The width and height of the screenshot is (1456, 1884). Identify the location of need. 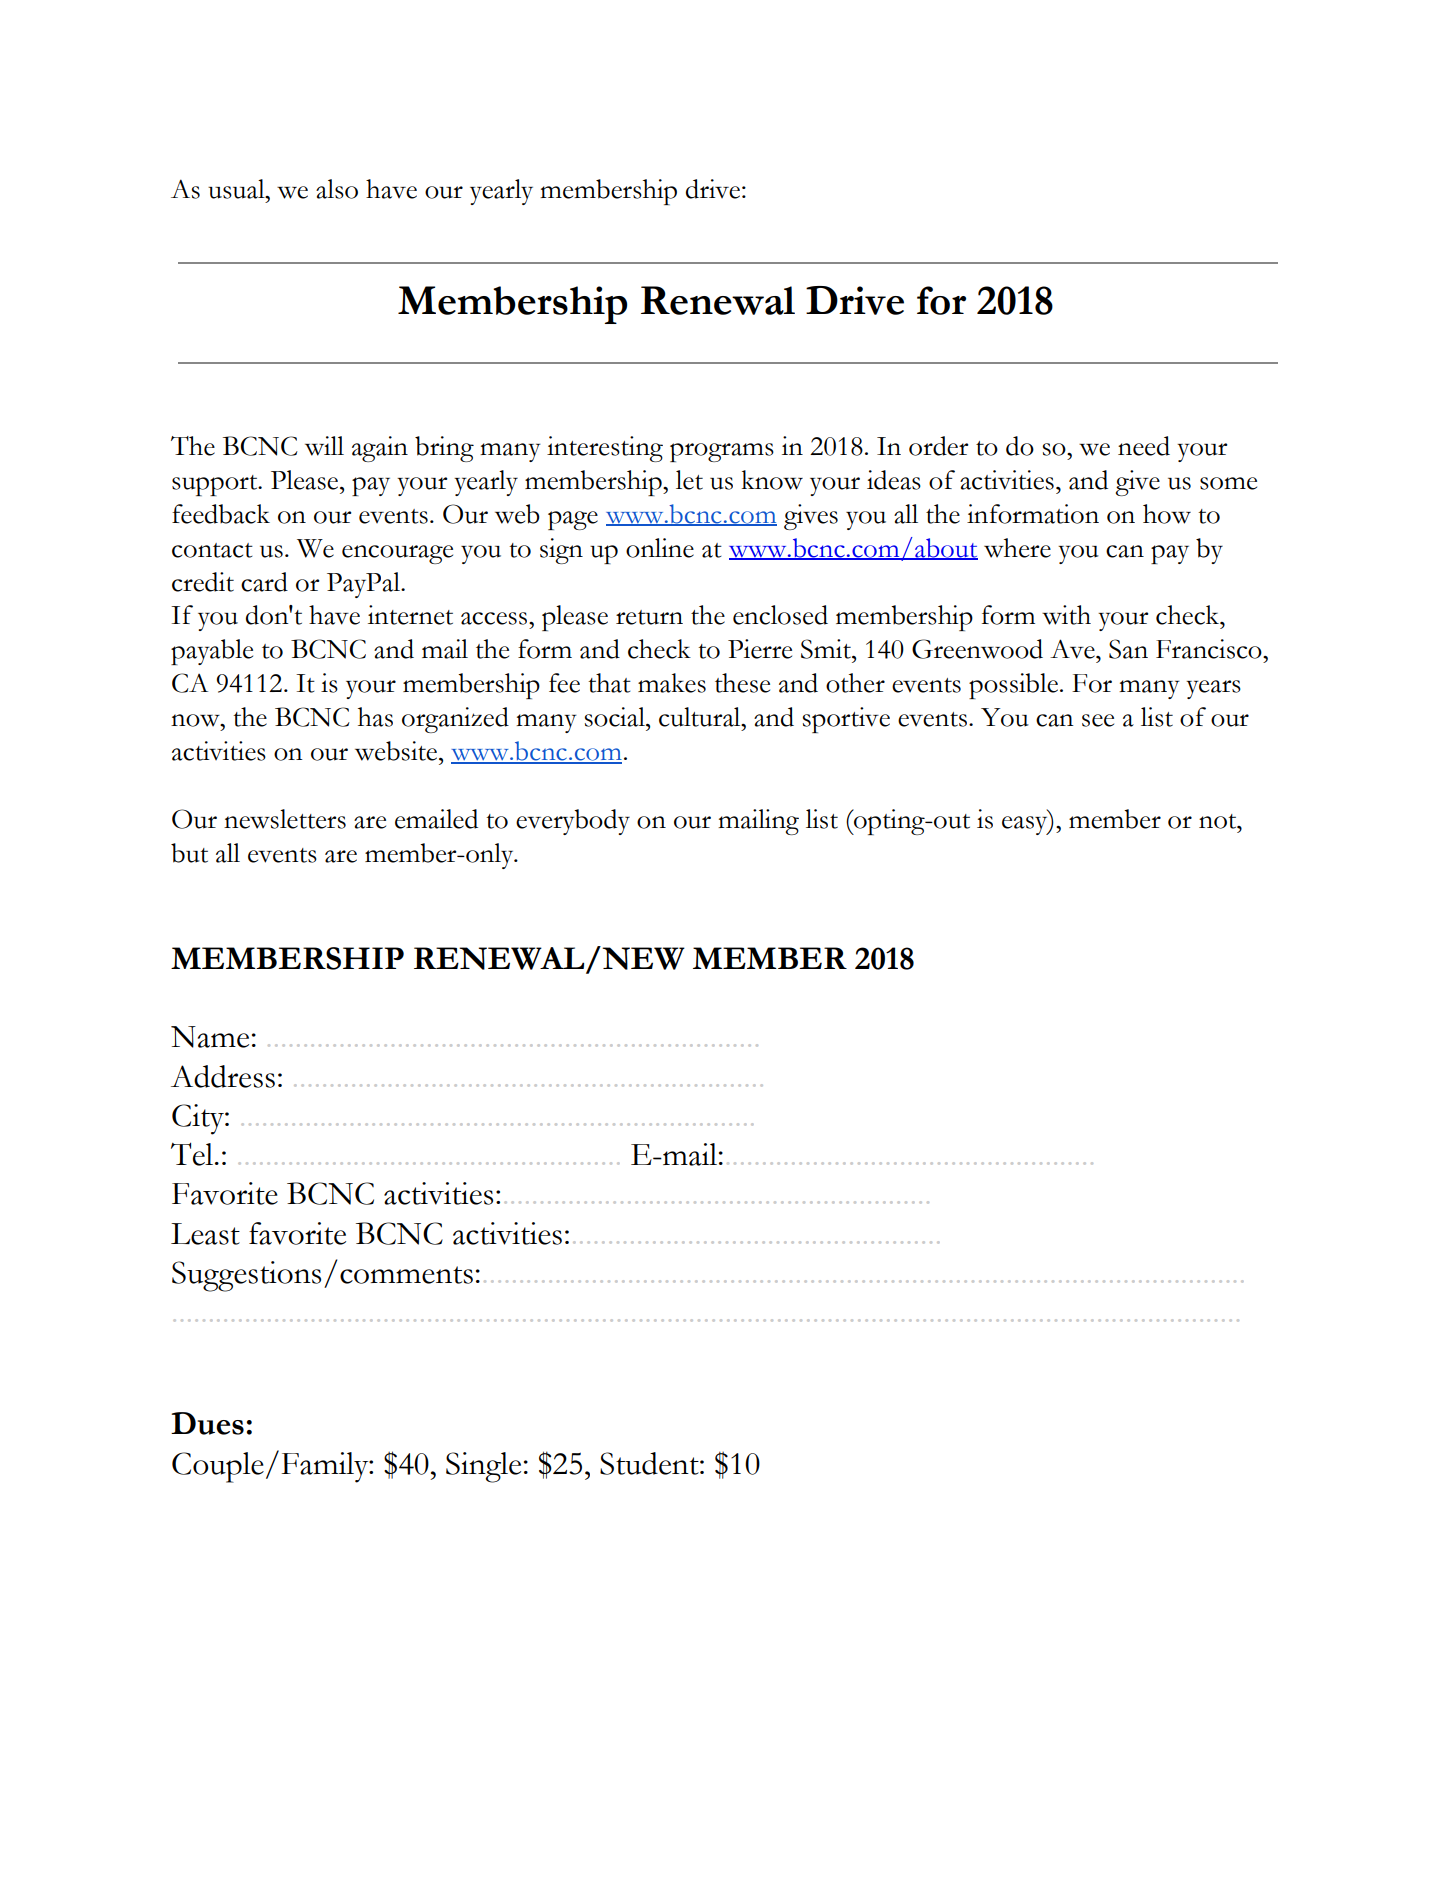
(1144, 446).
